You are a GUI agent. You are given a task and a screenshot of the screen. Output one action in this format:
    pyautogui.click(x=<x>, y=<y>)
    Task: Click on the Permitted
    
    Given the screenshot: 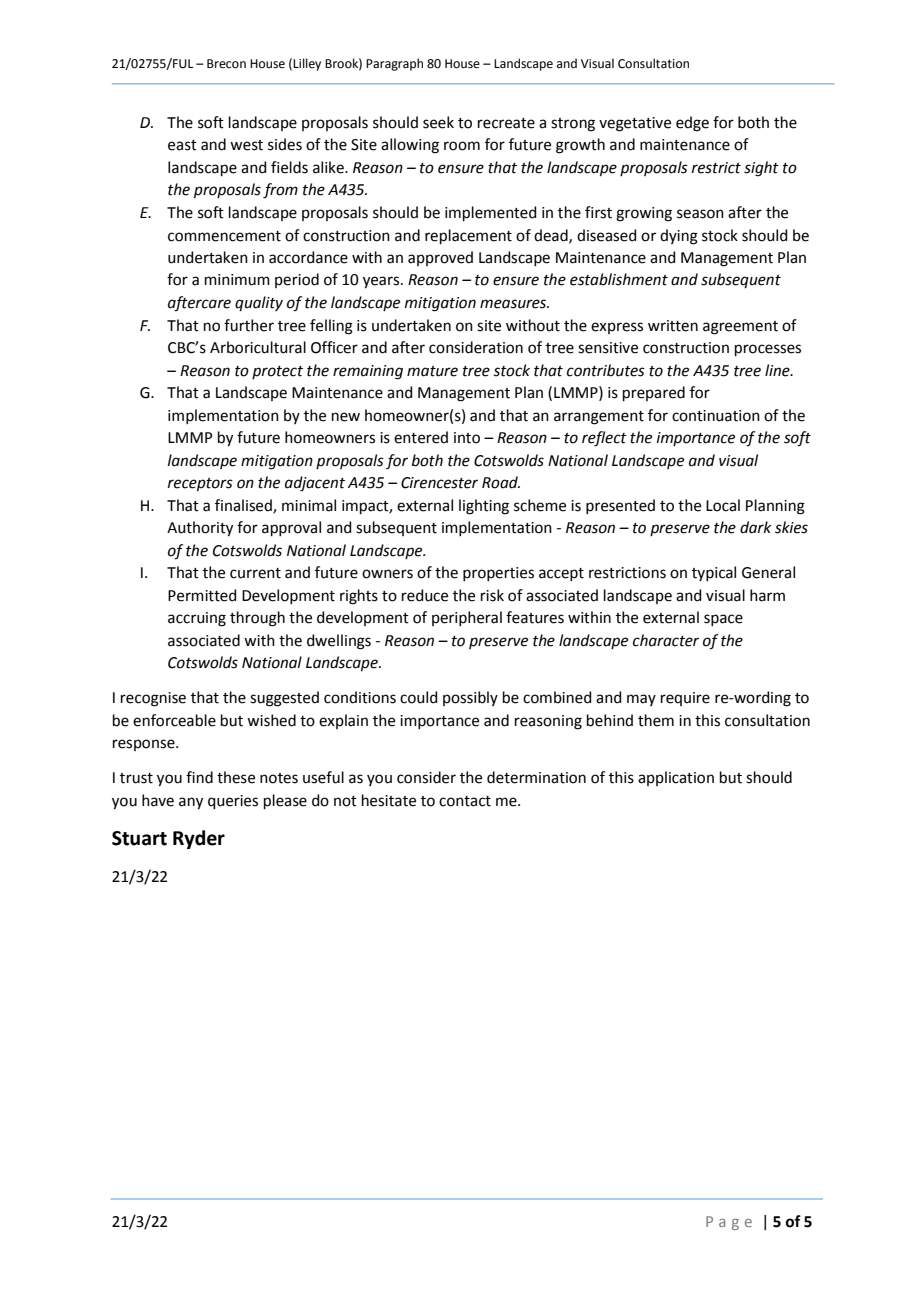 What is the action you would take?
    pyautogui.click(x=202, y=595)
